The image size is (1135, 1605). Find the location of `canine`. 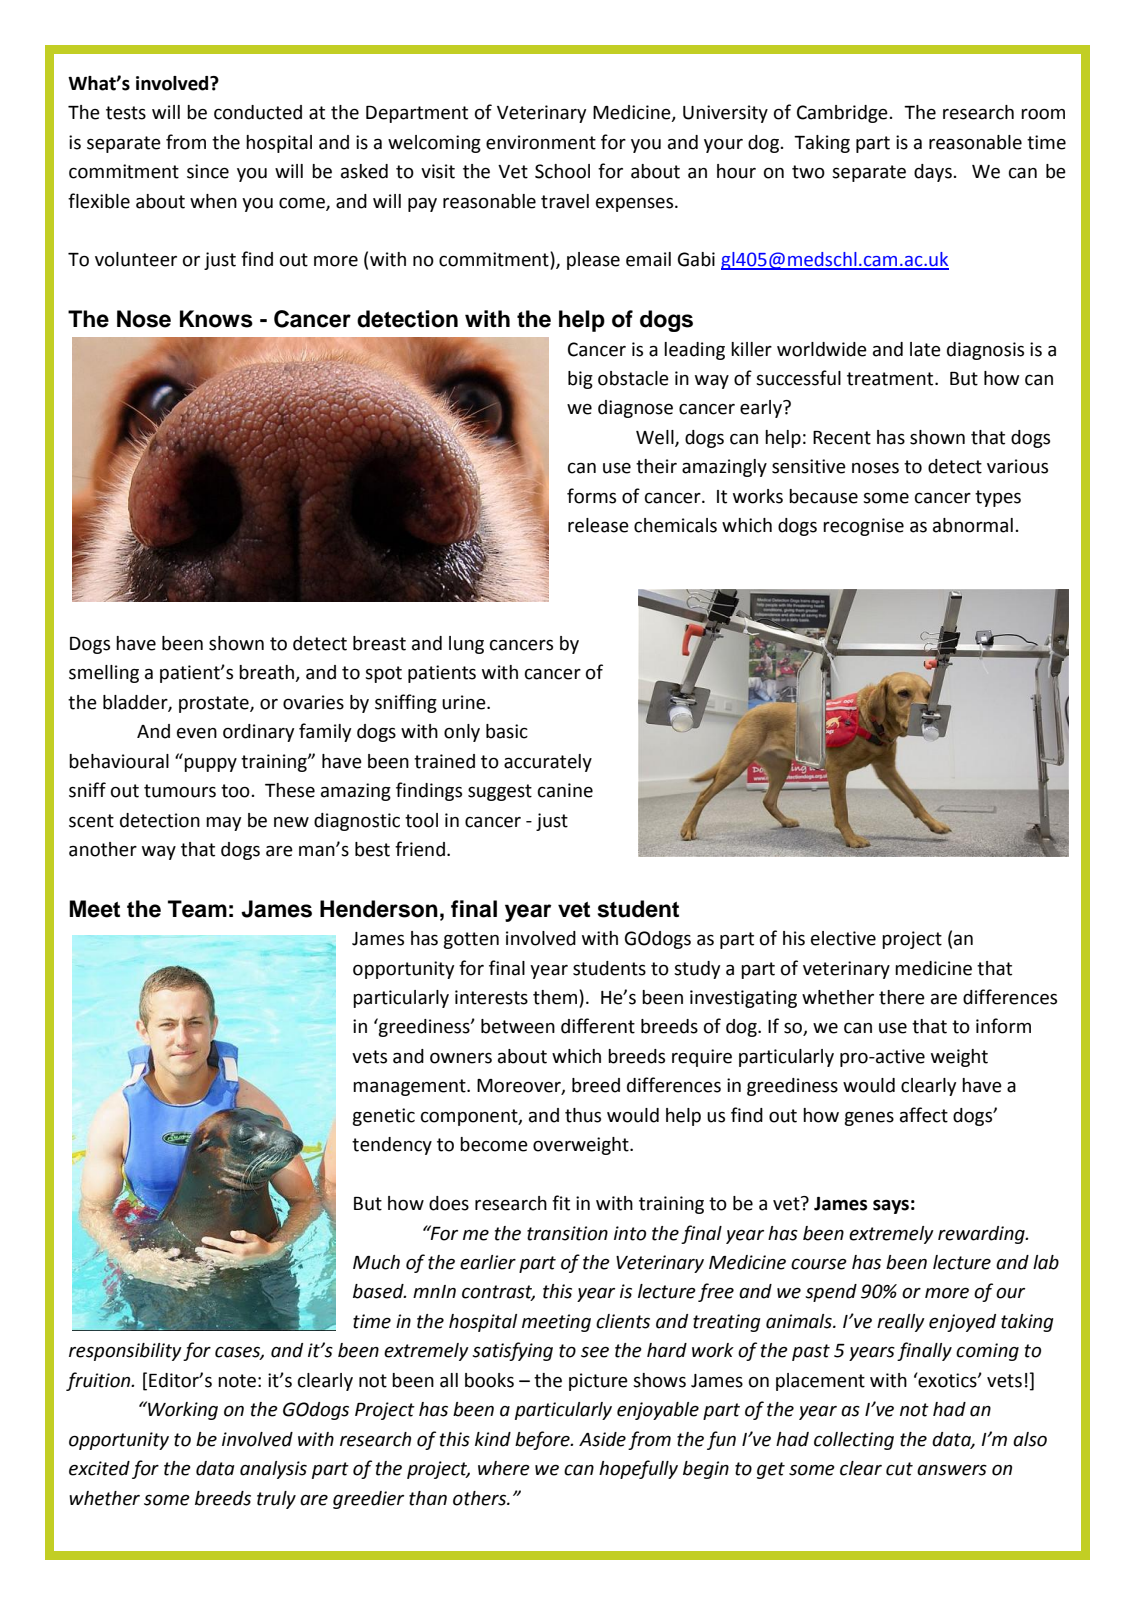

canine is located at coordinates (565, 790).
